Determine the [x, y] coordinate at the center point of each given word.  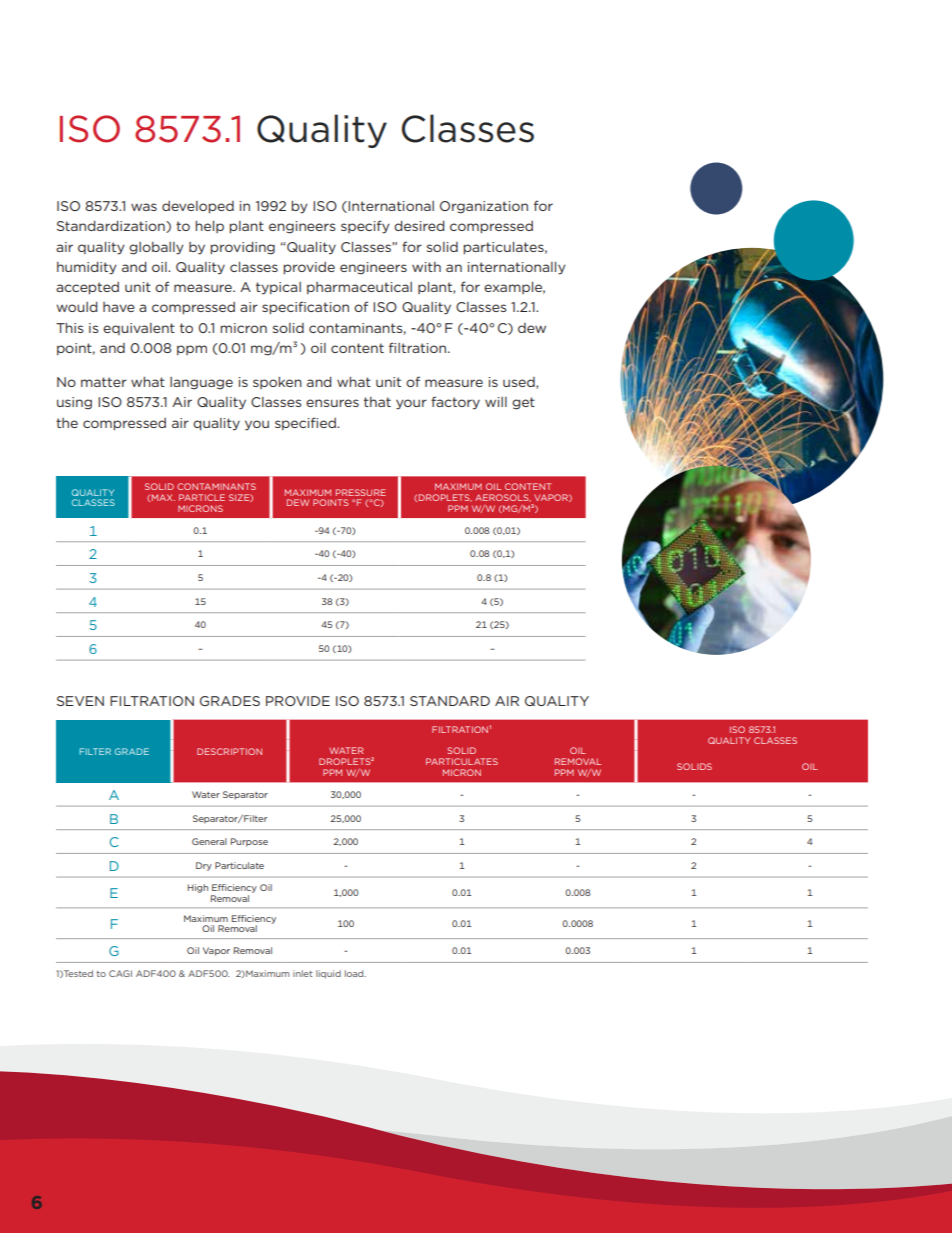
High [198, 888]
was [144, 207]
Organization [484, 207]
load [355, 973]
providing [242, 248]
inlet [302, 973]
